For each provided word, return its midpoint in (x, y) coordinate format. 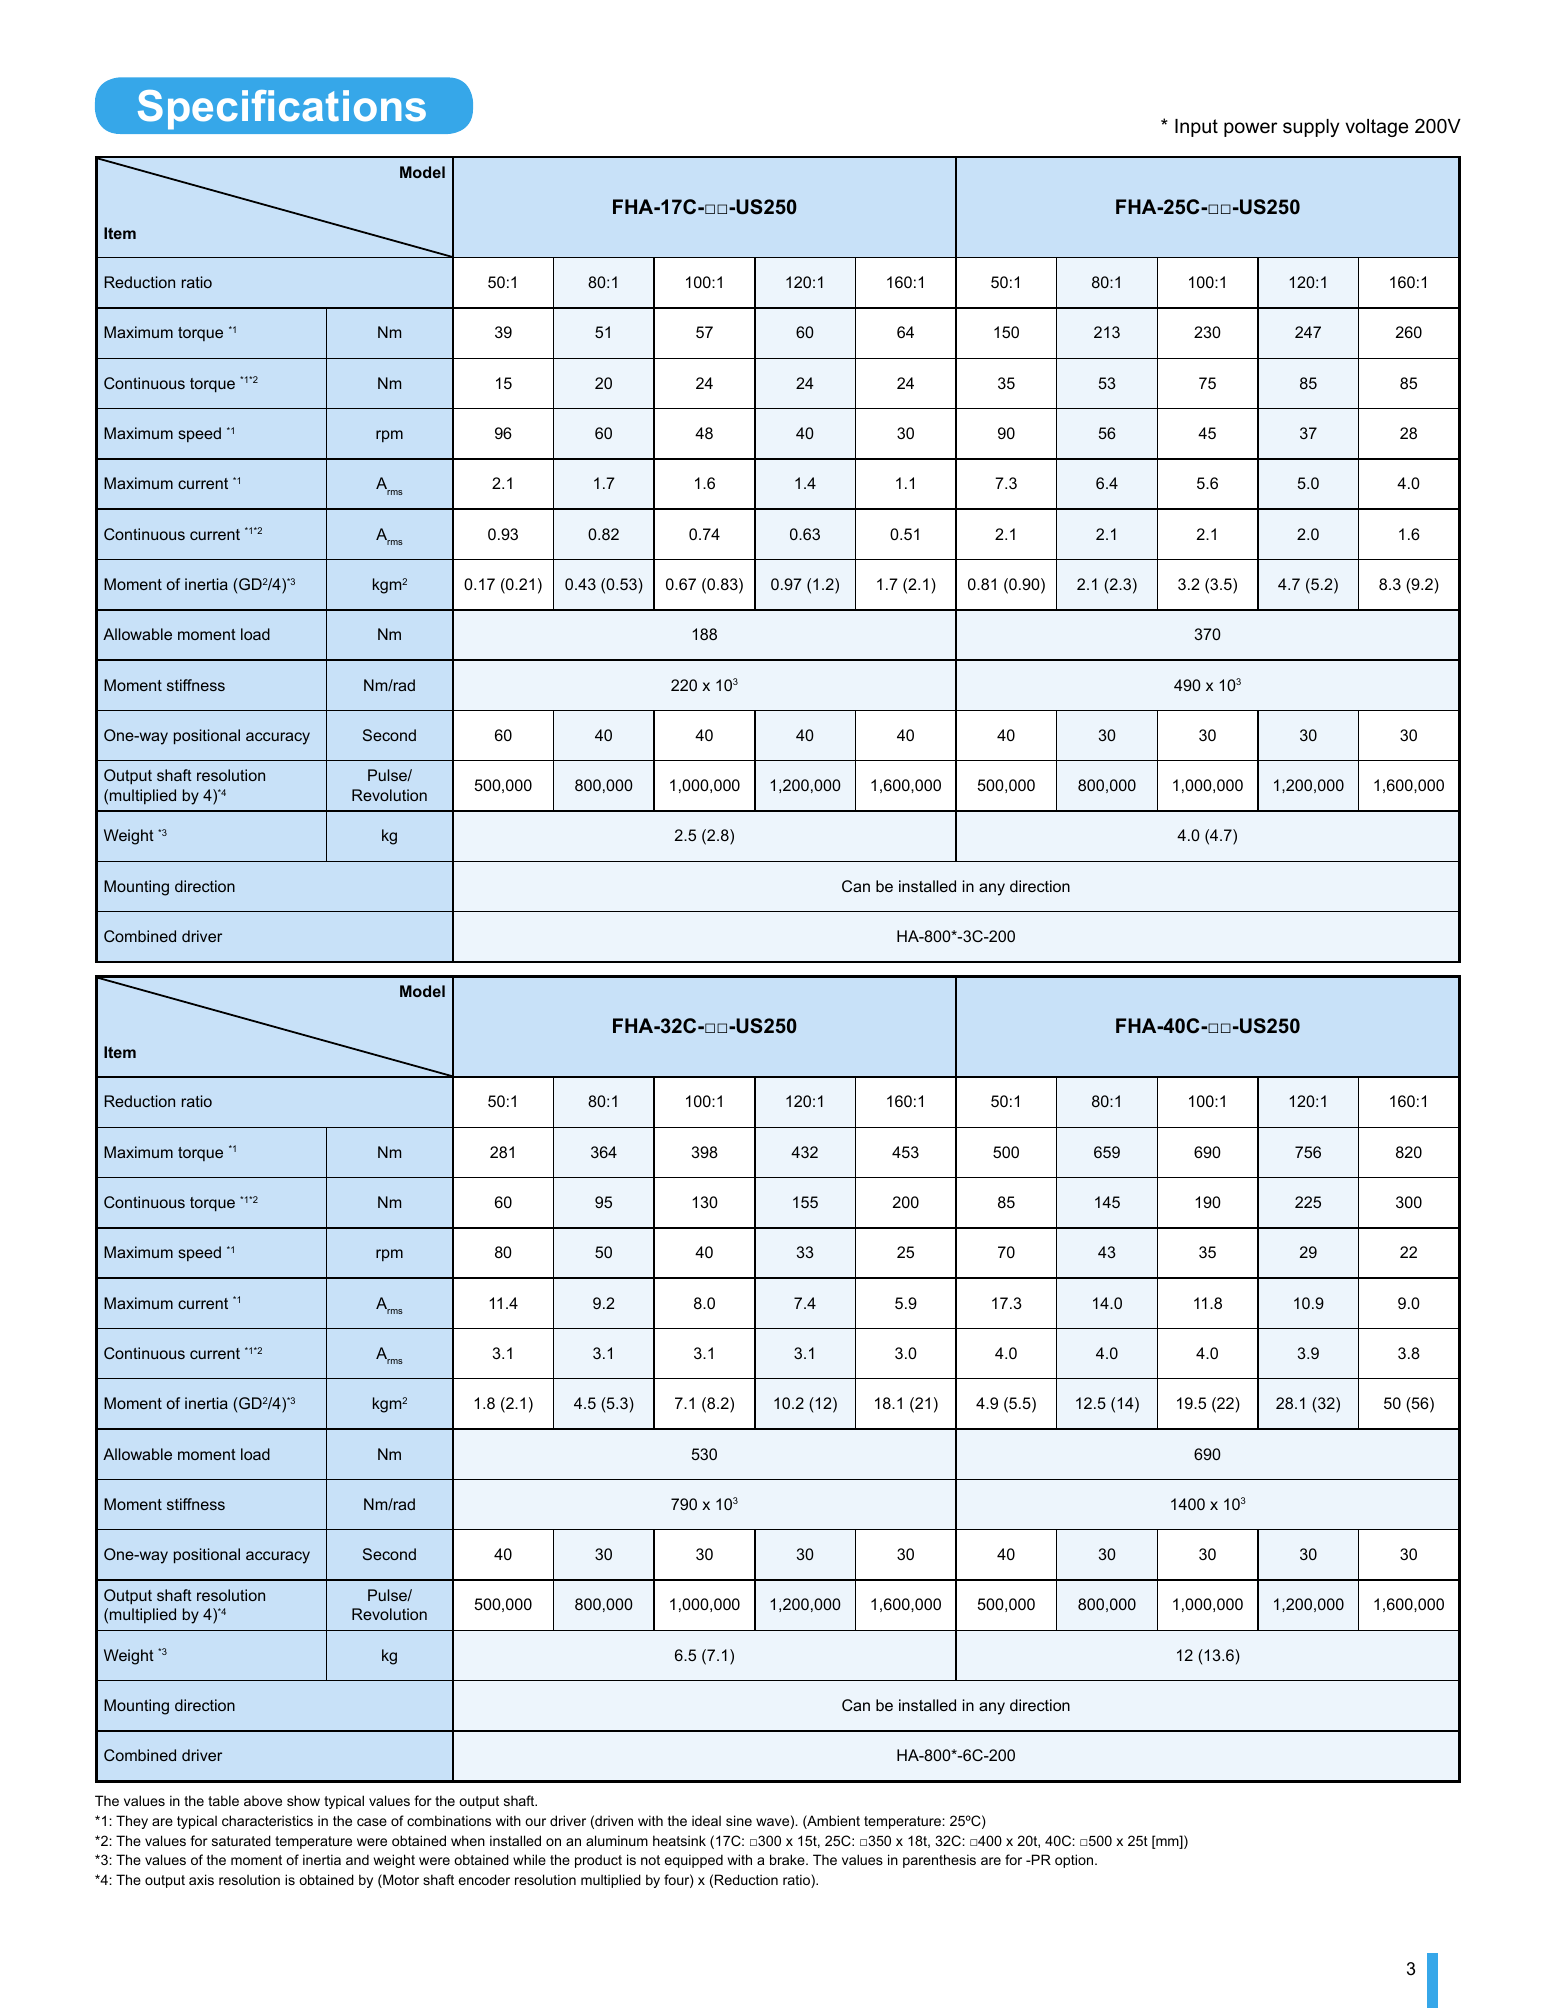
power (1250, 129)
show (303, 1800)
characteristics (267, 1820)
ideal (706, 1820)
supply (1311, 128)
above (263, 1800)
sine (739, 1820)
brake (788, 1859)
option (1075, 1861)
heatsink (679, 1840)
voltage (1376, 128)
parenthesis (939, 1861)
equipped (694, 1861)
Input (1196, 128)
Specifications (282, 110)
